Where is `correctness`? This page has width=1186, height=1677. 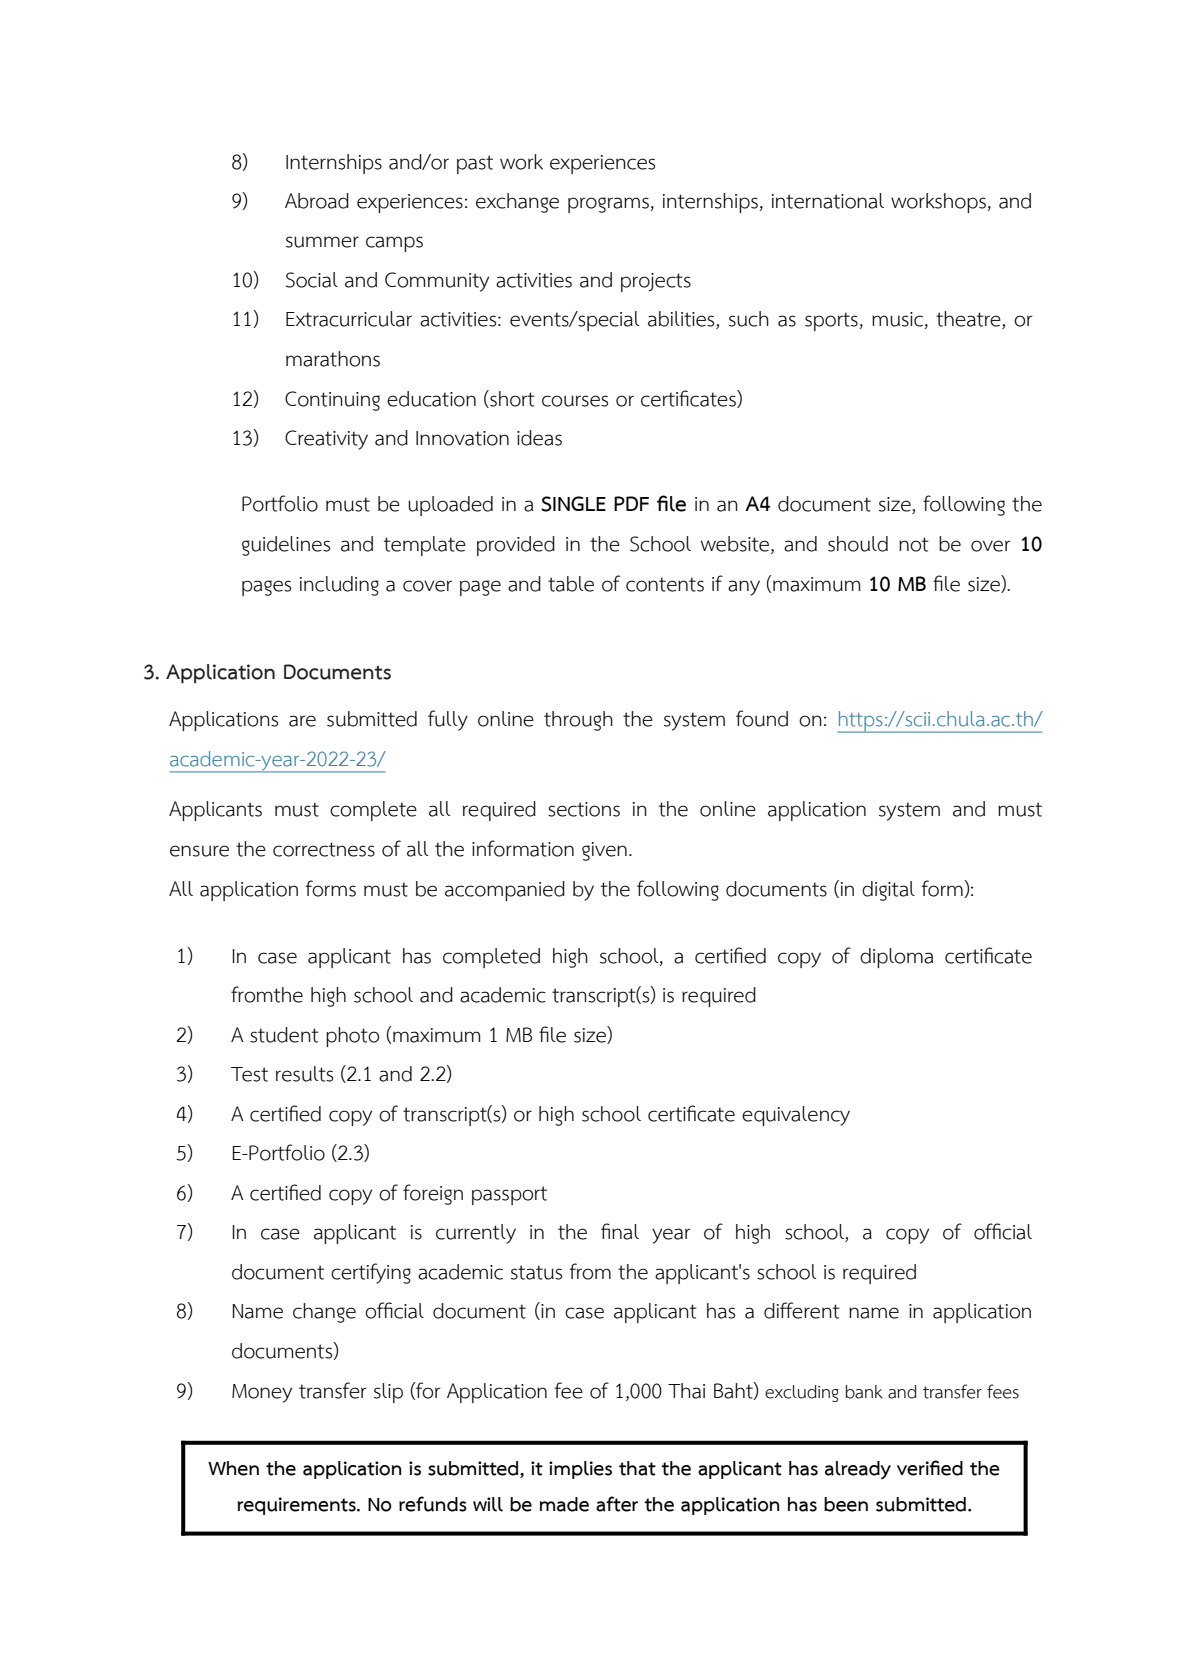
correctness is located at coordinates (324, 849).
